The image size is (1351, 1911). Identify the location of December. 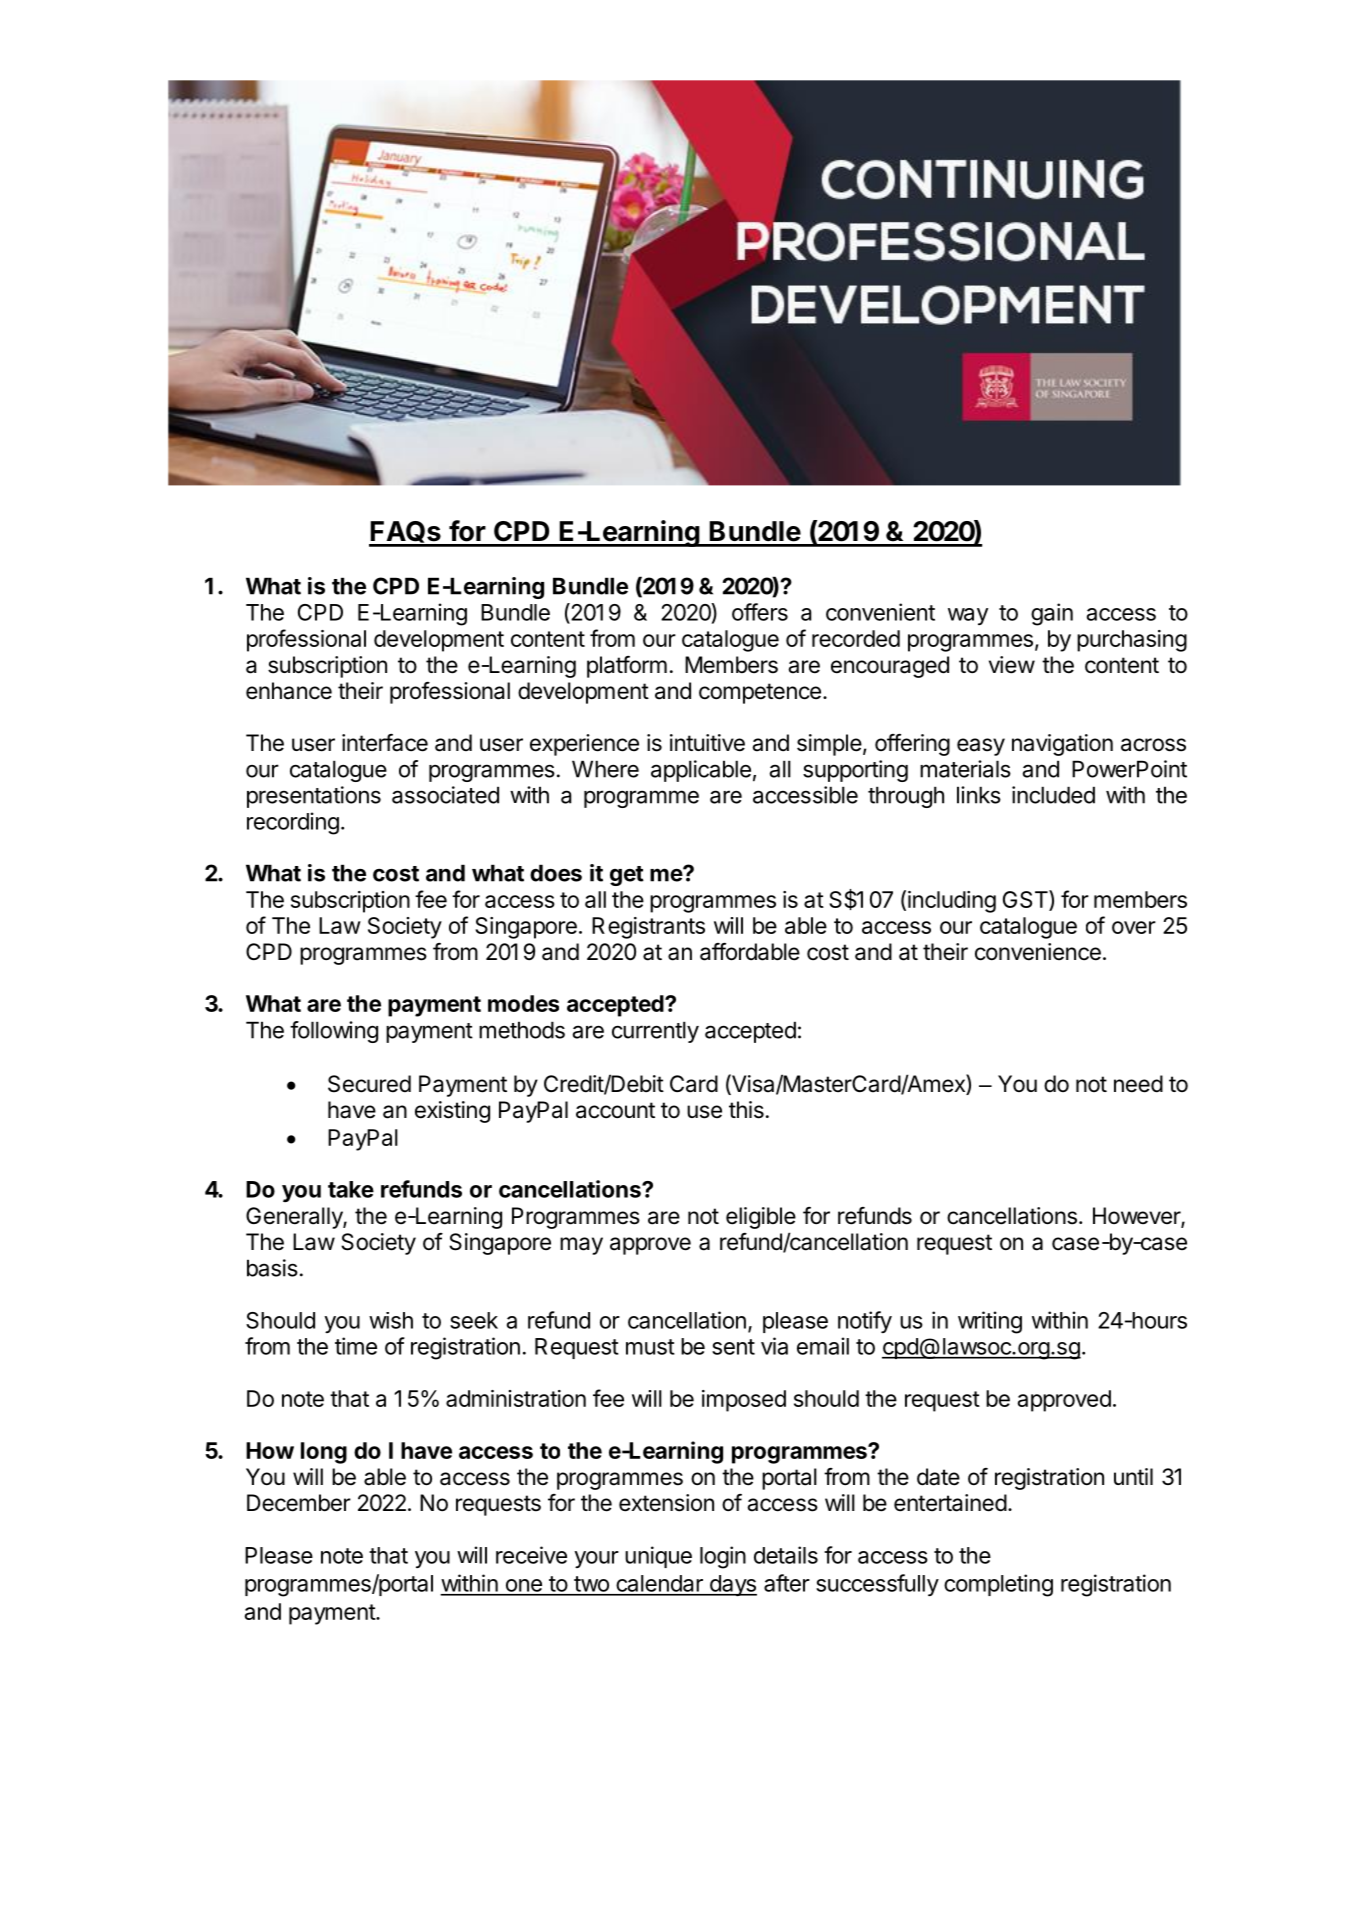
(299, 1503).
